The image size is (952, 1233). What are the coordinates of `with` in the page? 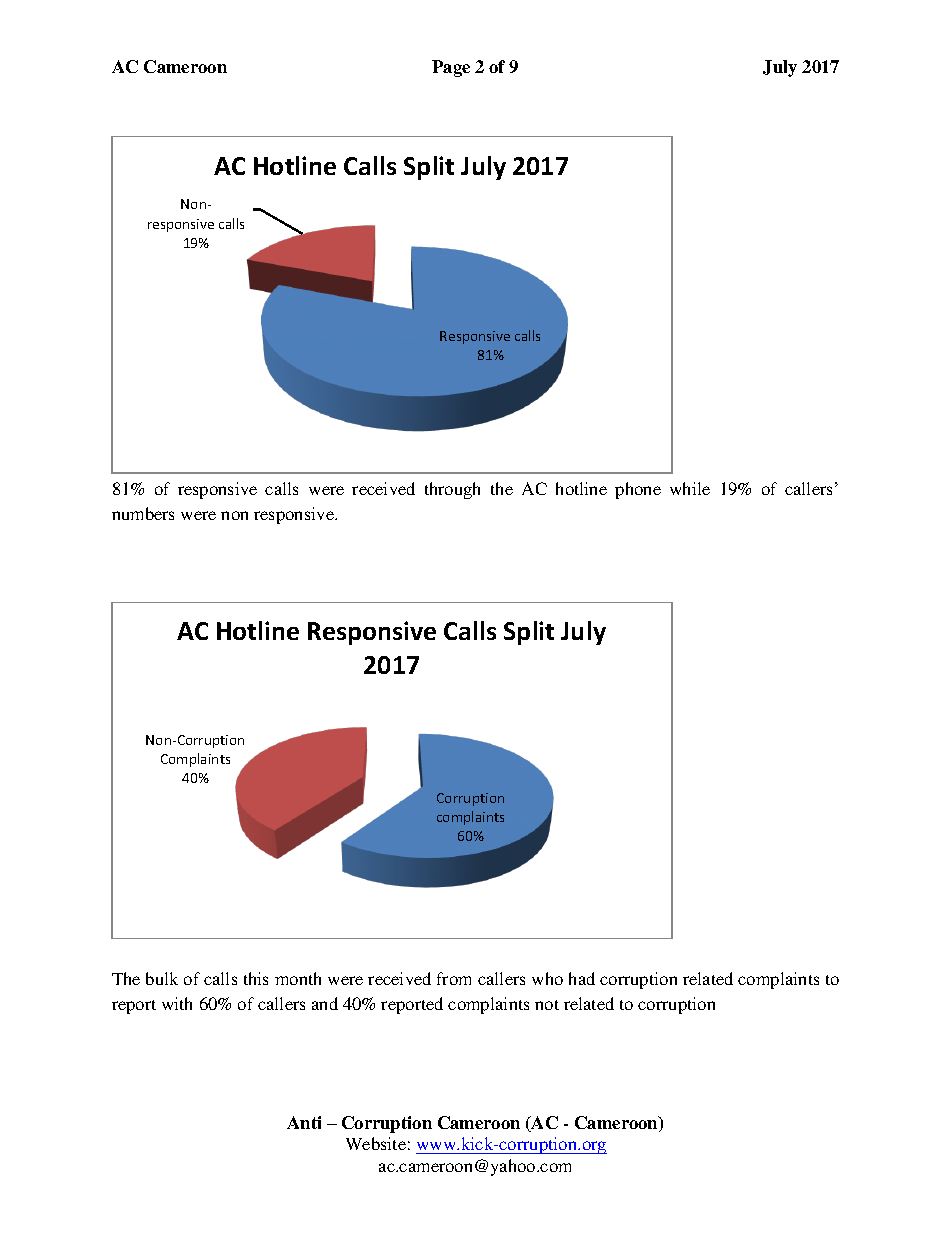 It's located at (177, 1003).
